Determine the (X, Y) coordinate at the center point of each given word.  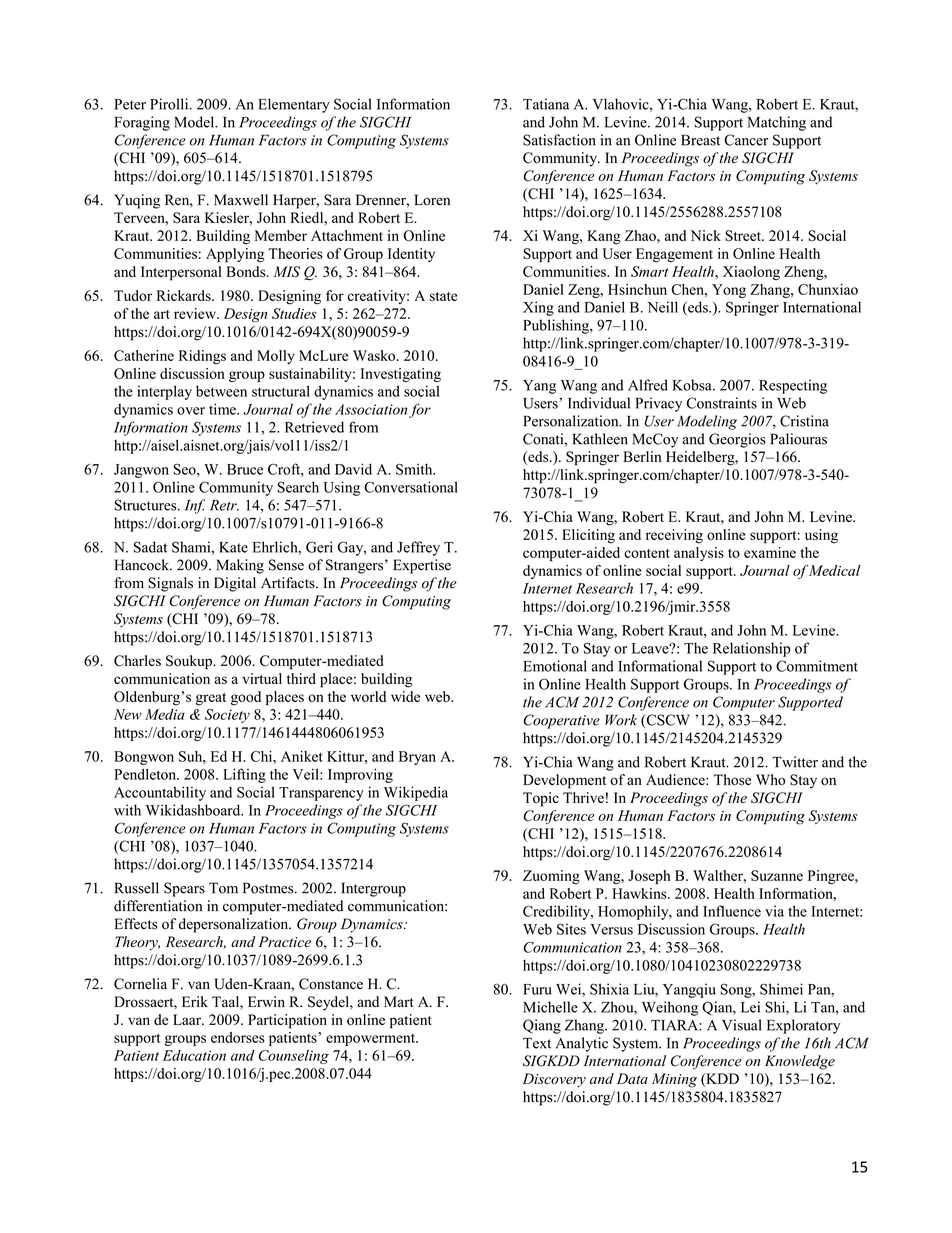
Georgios (737, 440)
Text (537, 1043)
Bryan (417, 758)
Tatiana (546, 104)
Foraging (142, 123)
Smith (415, 469)
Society (227, 716)
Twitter (795, 762)
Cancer (746, 140)
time (223, 409)
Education (194, 1055)
